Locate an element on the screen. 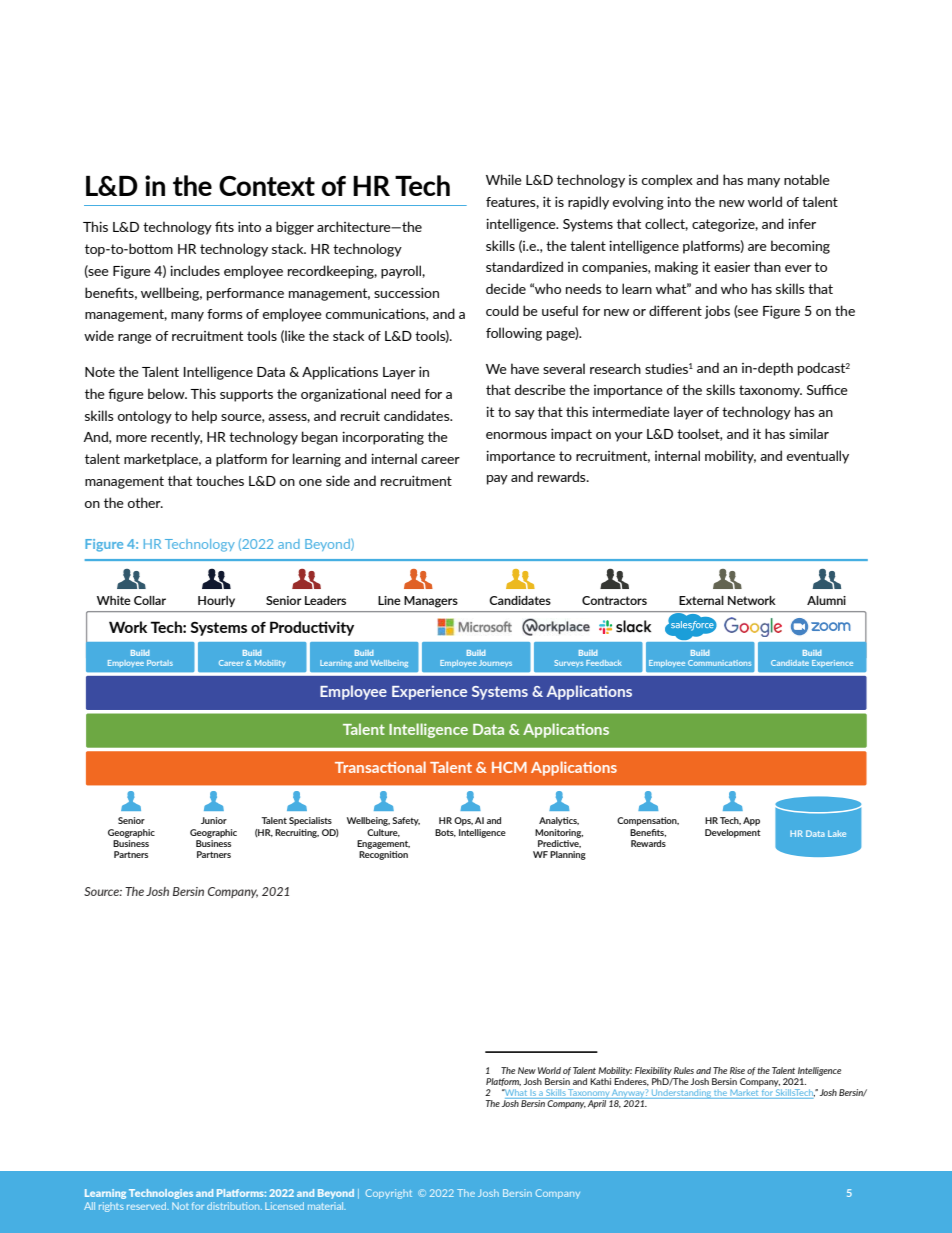  Managers is located at coordinates (431, 602).
